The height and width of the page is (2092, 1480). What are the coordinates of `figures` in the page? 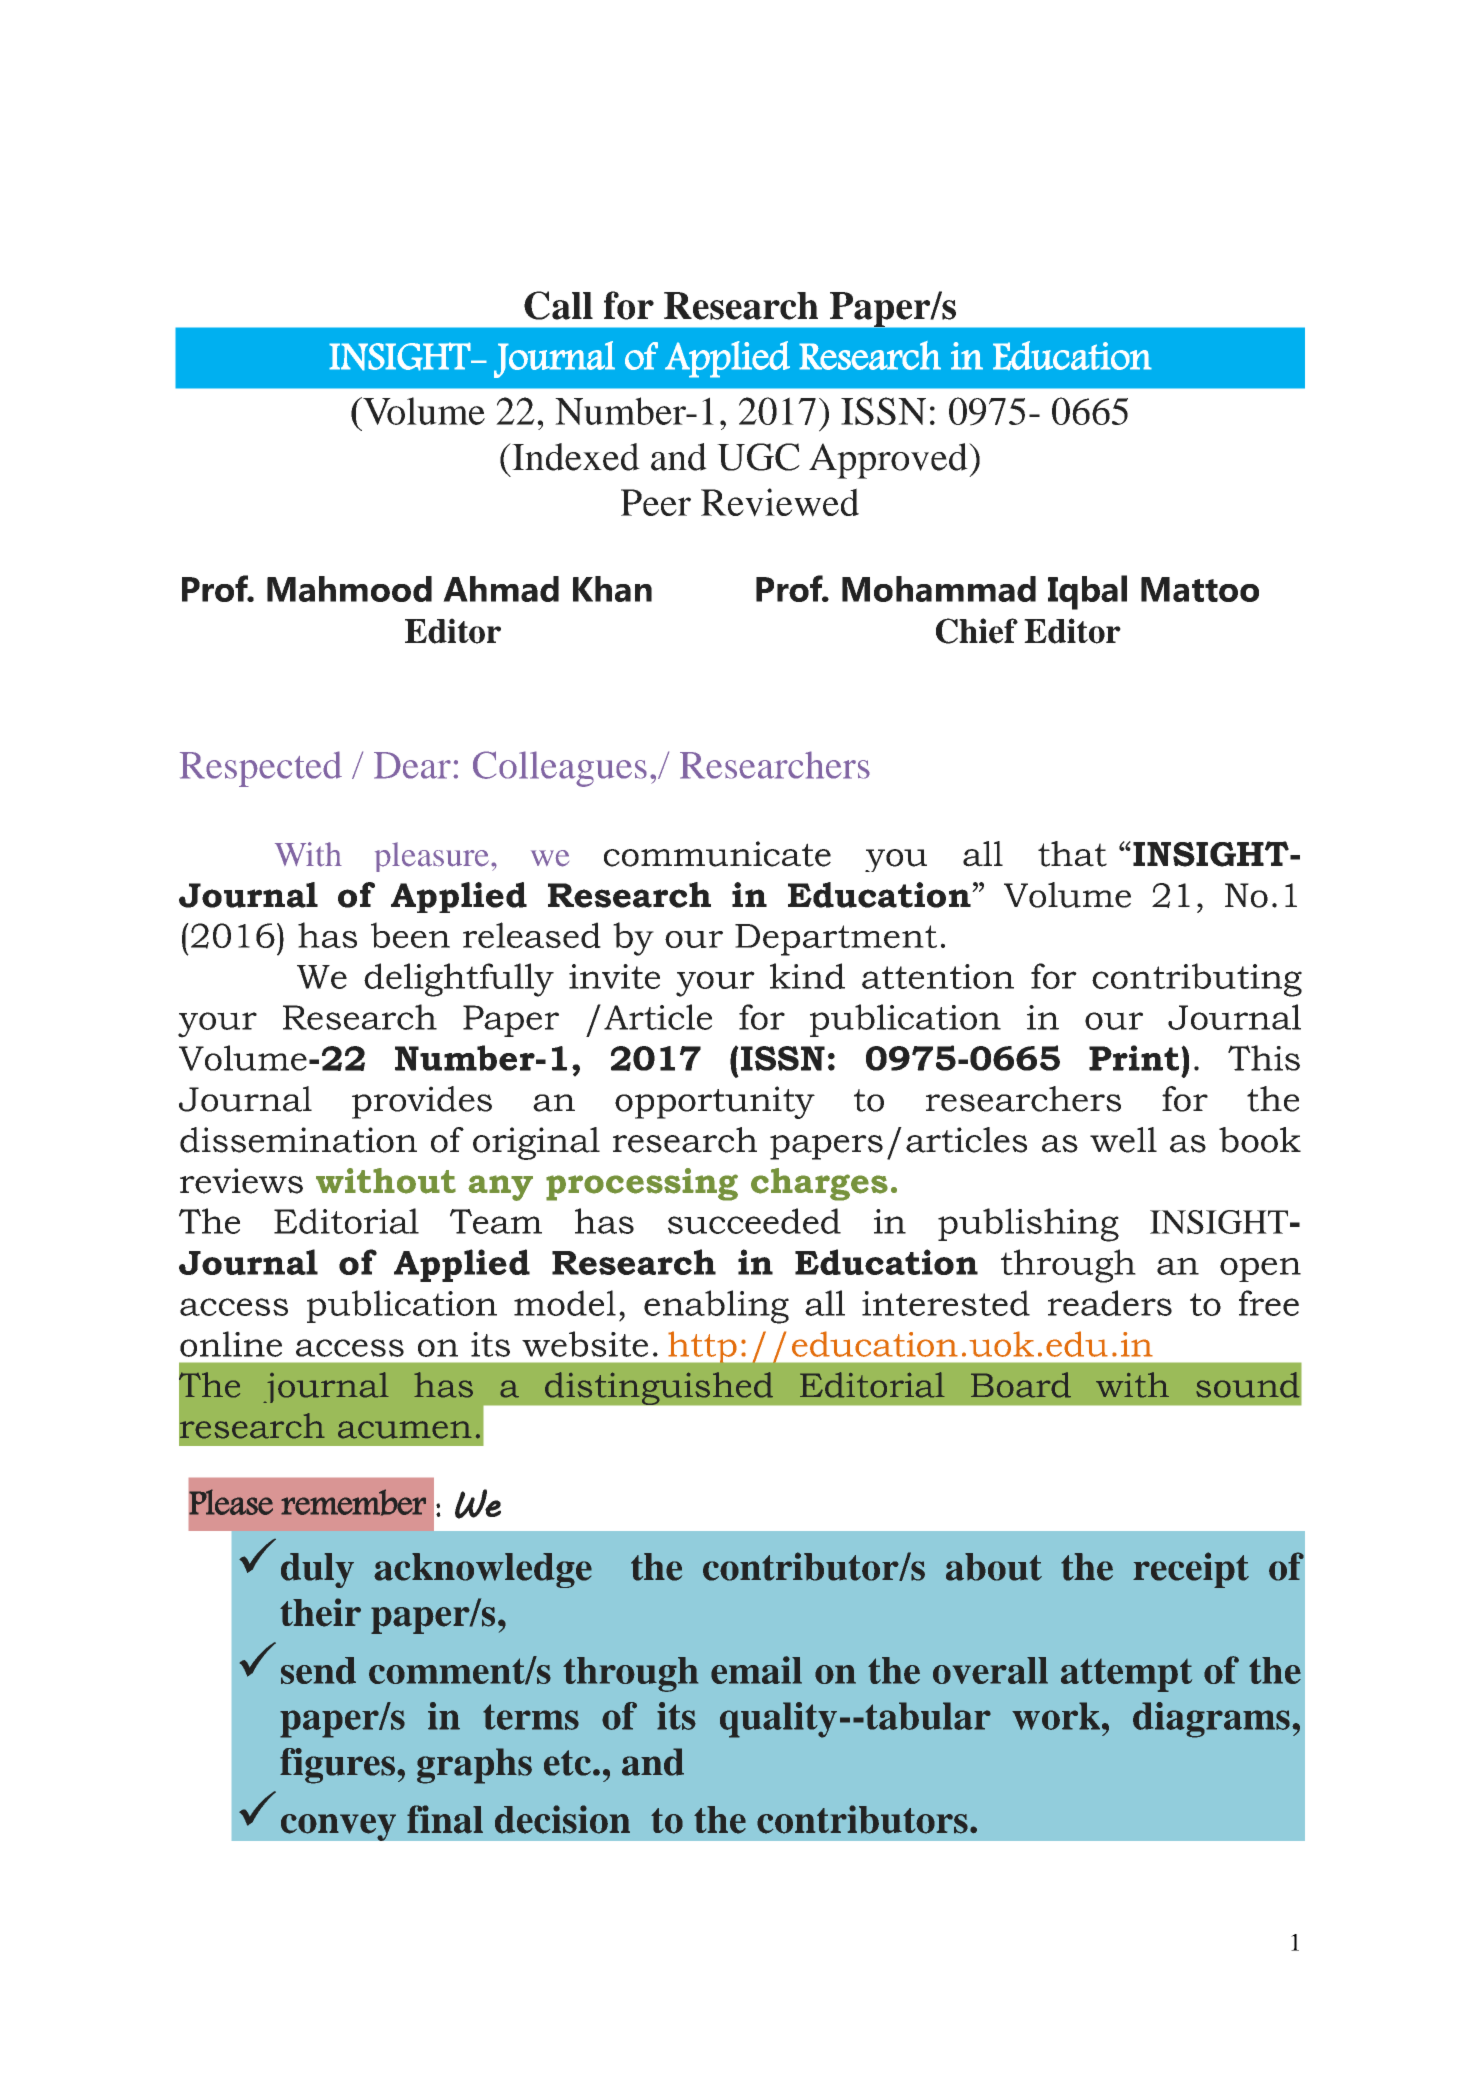 It's located at (337, 1766).
